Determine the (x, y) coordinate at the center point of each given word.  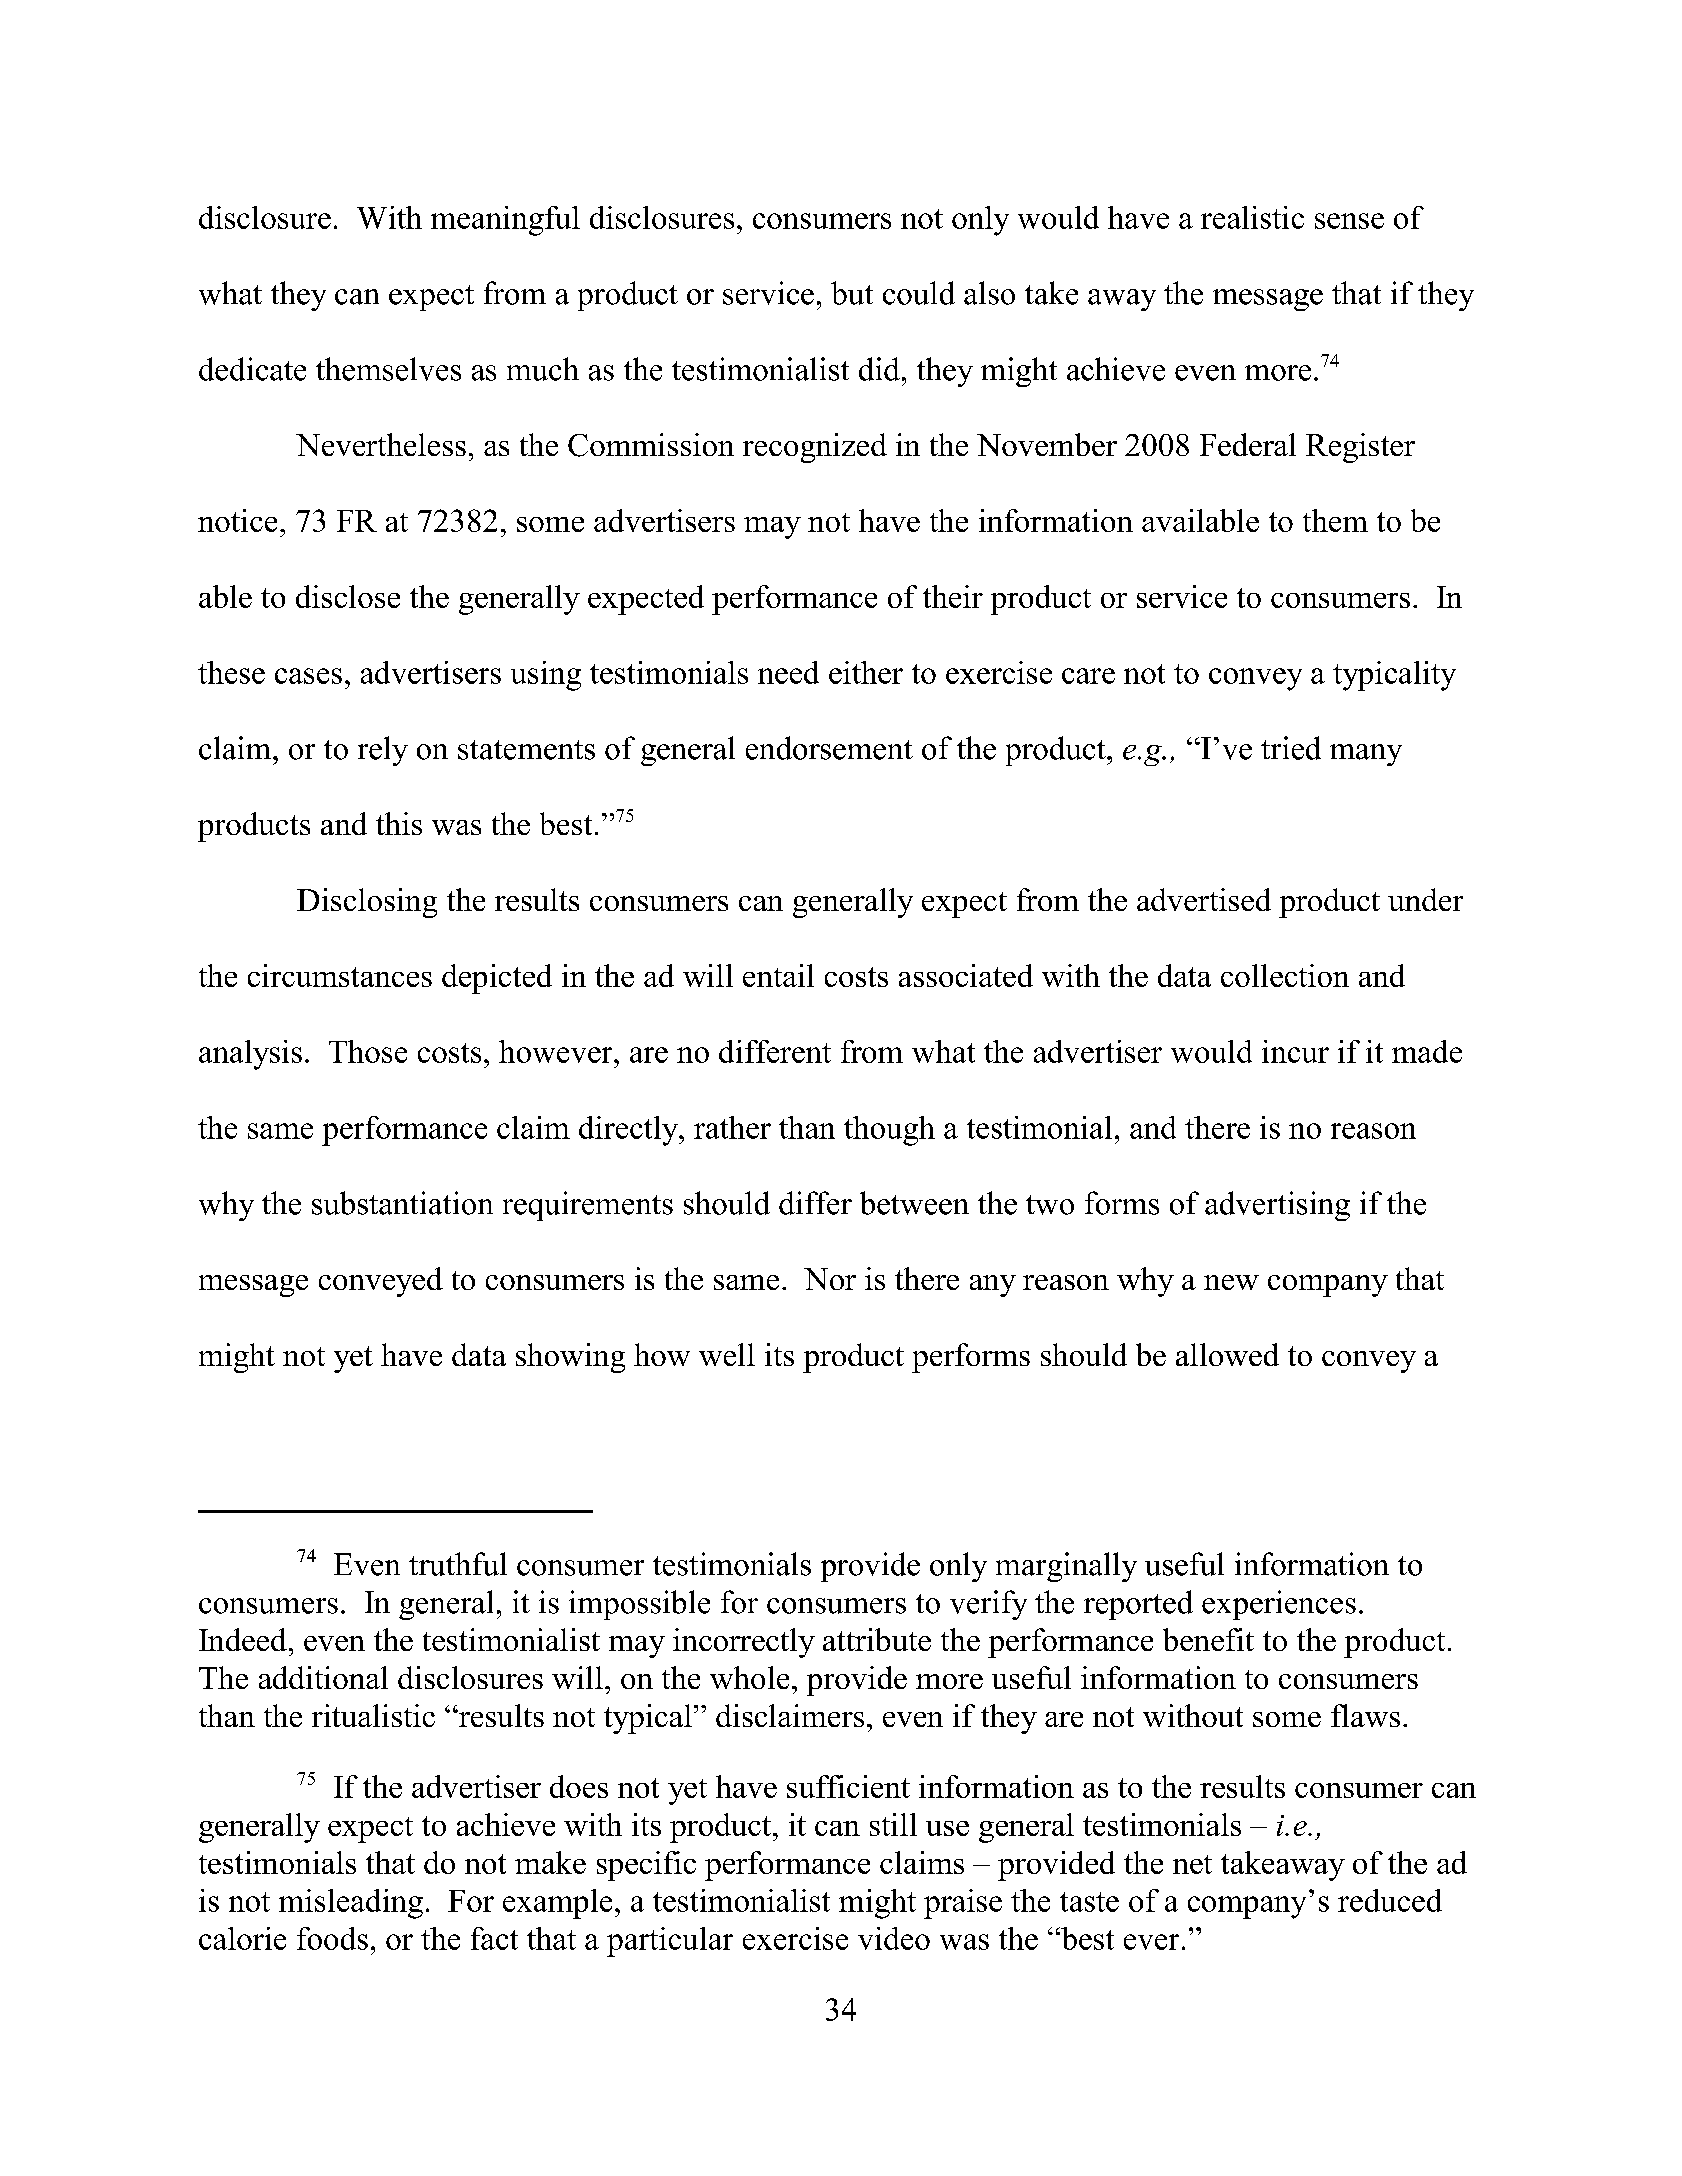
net (1192, 1864)
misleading (351, 1904)
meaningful (505, 221)
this (399, 823)
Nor (830, 1279)
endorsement (829, 748)
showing (570, 1358)
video (894, 1938)
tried (1291, 748)
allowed (1227, 1354)
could (919, 293)
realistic (1252, 217)
